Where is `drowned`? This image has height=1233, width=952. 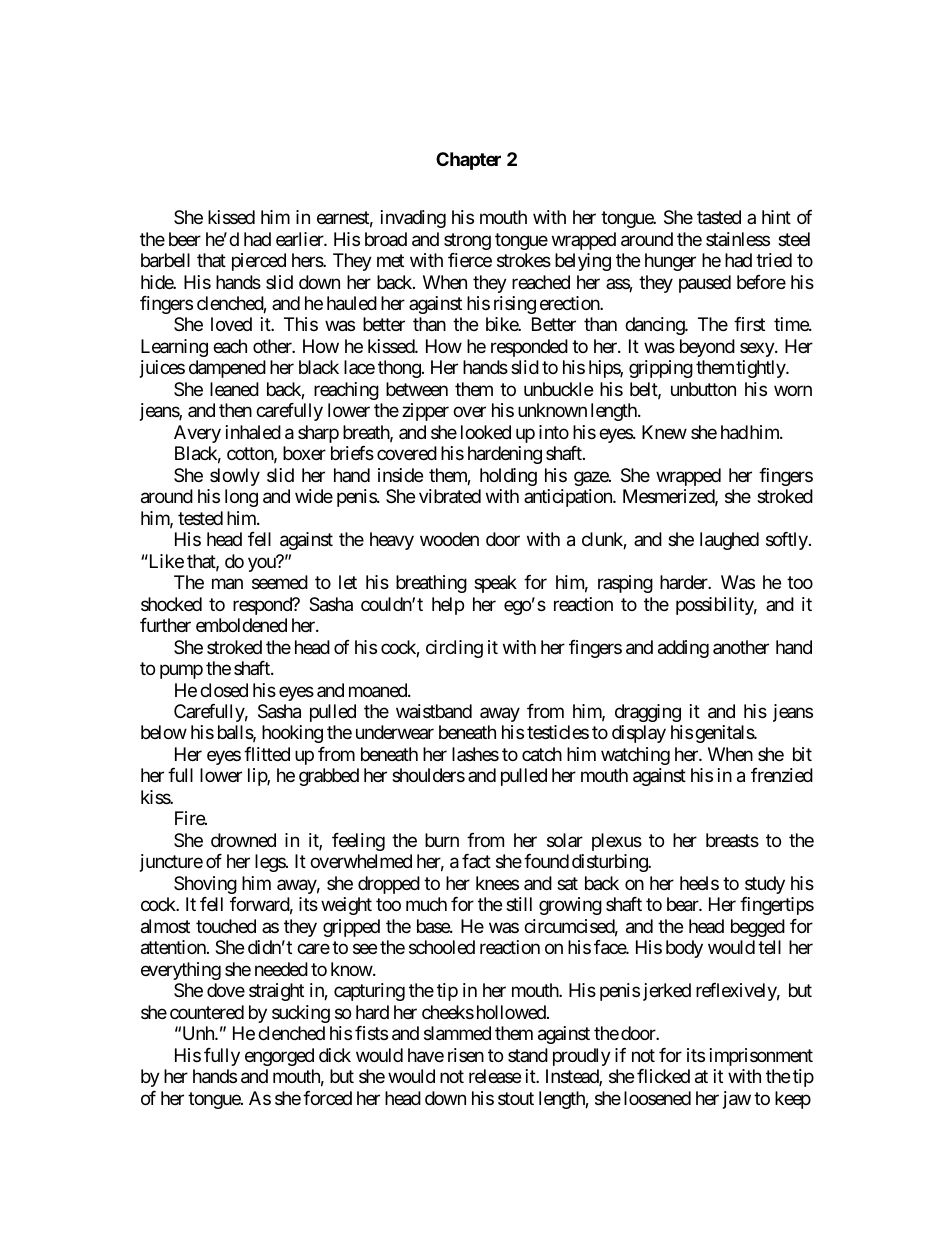 drowned is located at coordinates (243, 840).
